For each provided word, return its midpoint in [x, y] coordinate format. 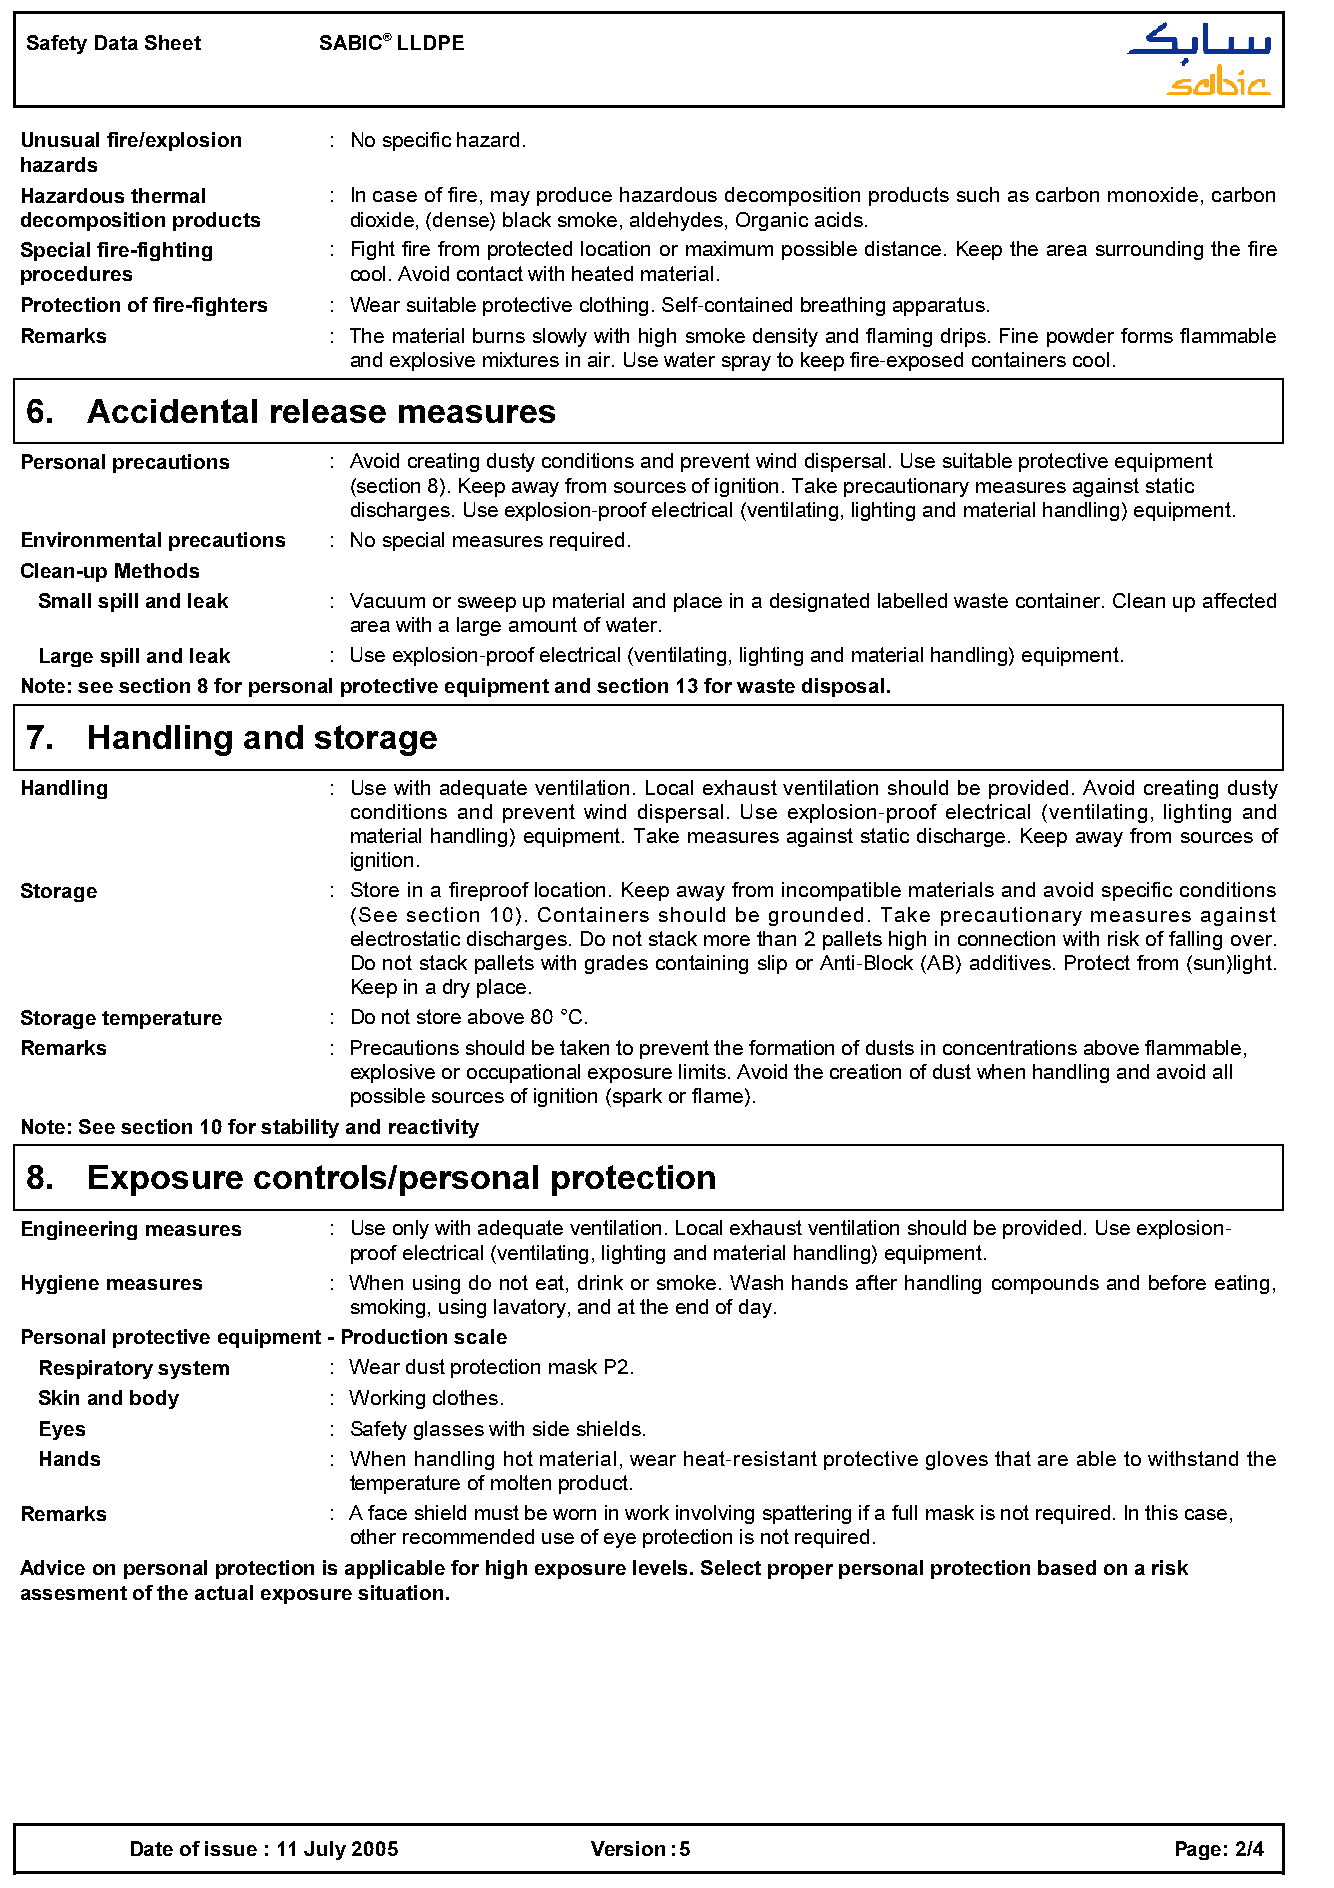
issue [231, 1848]
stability [300, 1128]
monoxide [1153, 194]
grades [616, 964]
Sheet [173, 42]
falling [1195, 940]
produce [574, 196]
